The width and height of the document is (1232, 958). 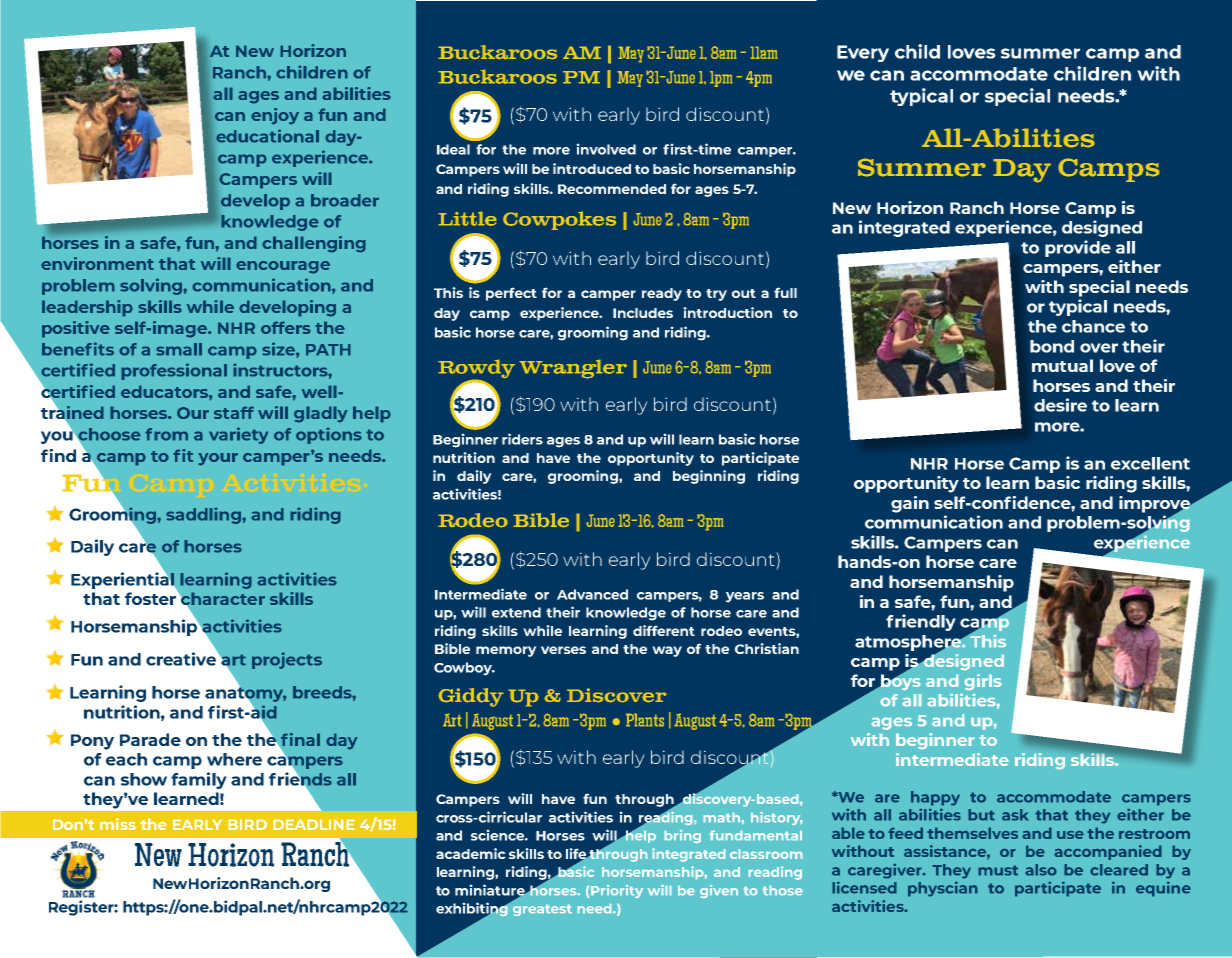 What do you see at coordinates (863, 53) in the document?
I see `Every` at bounding box center [863, 53].
